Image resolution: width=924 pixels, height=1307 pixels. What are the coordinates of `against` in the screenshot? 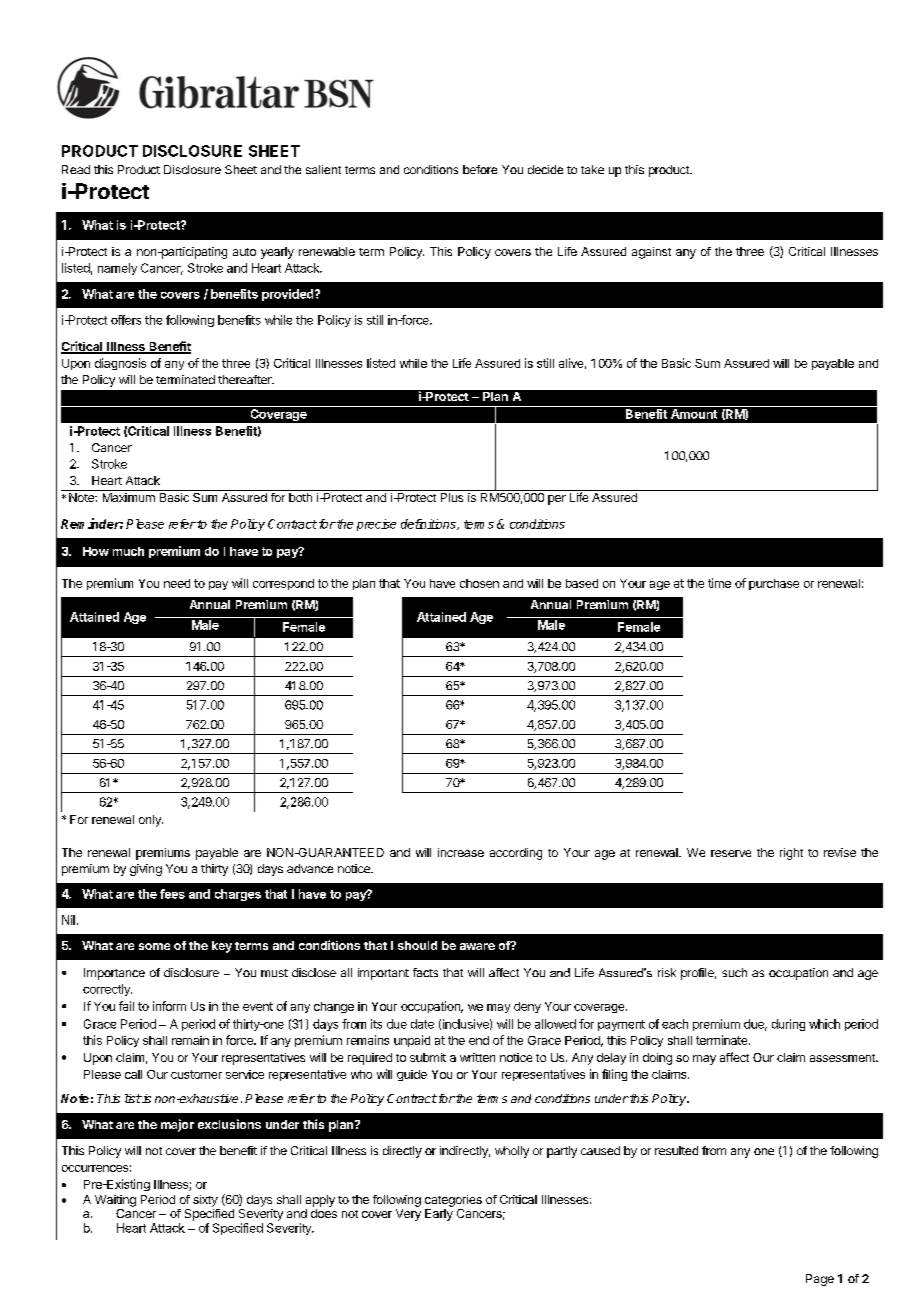 It's located at (651, 253).
